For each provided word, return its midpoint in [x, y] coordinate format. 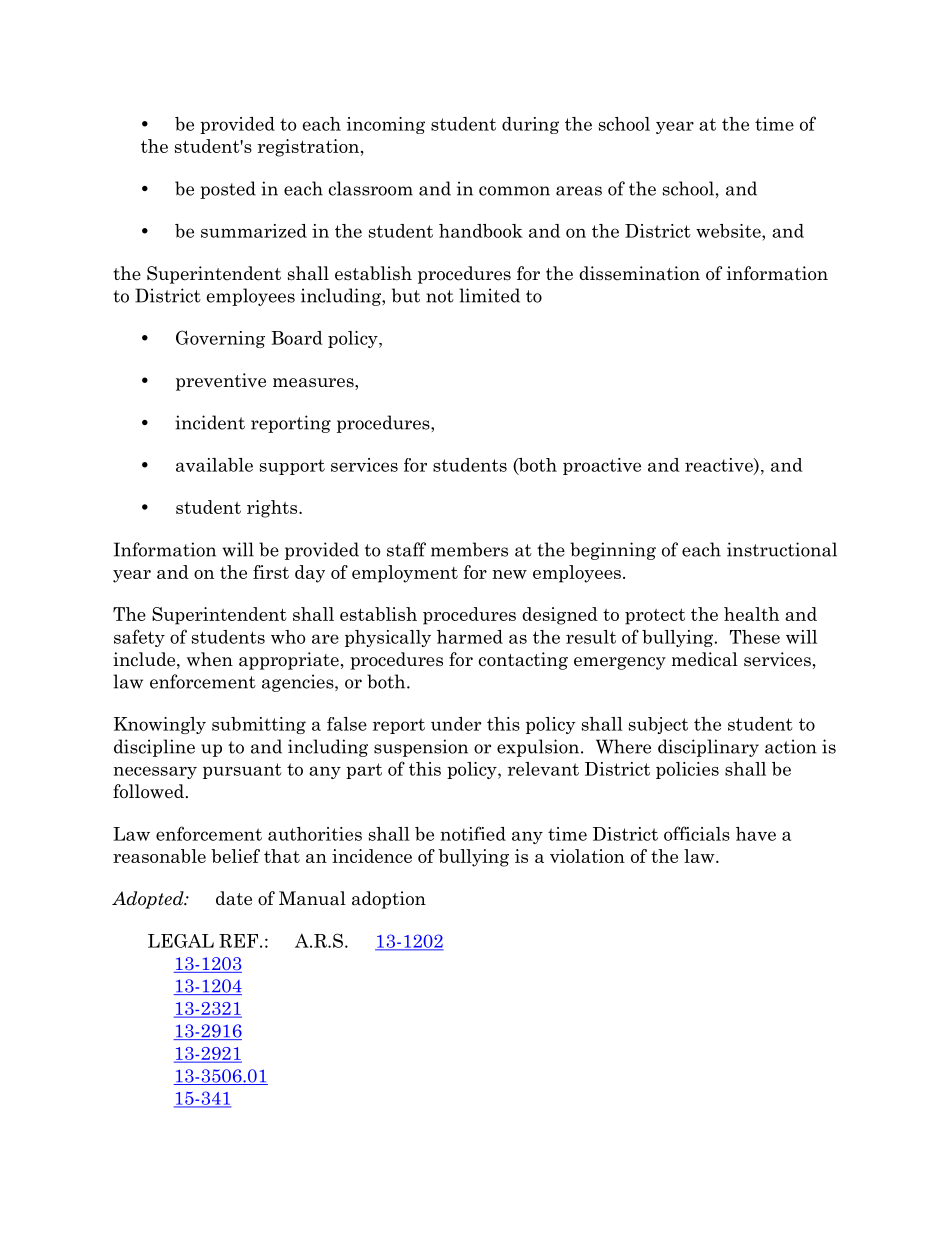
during [530, 125]
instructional [782, 549]
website [729, 231]
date [234, 898]
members [469, 549]
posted [228, 190]
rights [273, 509]
